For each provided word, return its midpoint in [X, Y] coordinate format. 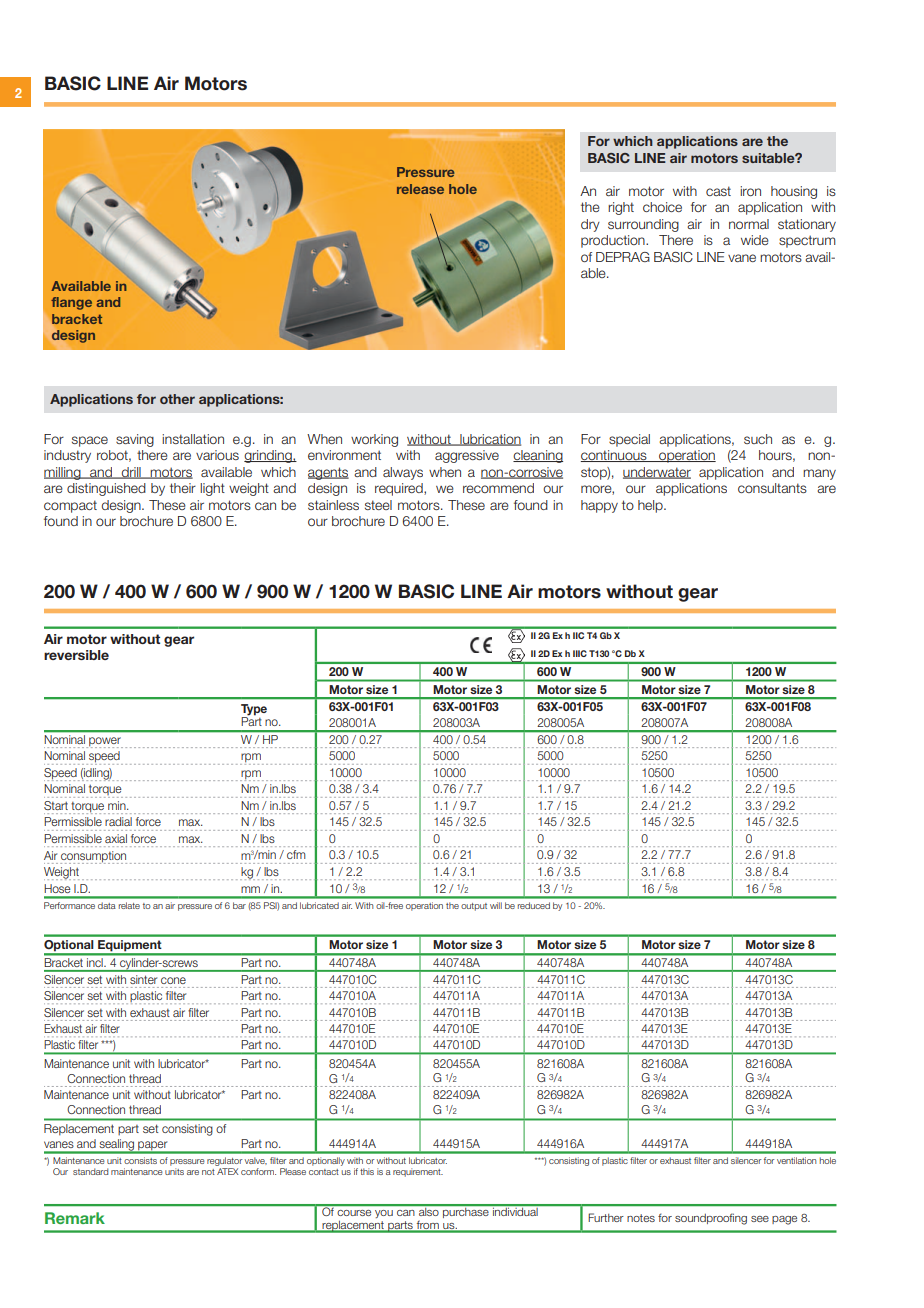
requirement [418, 1172]
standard [91, 1171]
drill [131, 473]
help [651, 506]
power [105, 742]
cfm [296, 854]
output [474, 907]
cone [173, 980]
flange [71, 303]
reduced [534, 905]
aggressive [467, 456]
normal [749, 224]
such [758, 439]
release [420, 189]
